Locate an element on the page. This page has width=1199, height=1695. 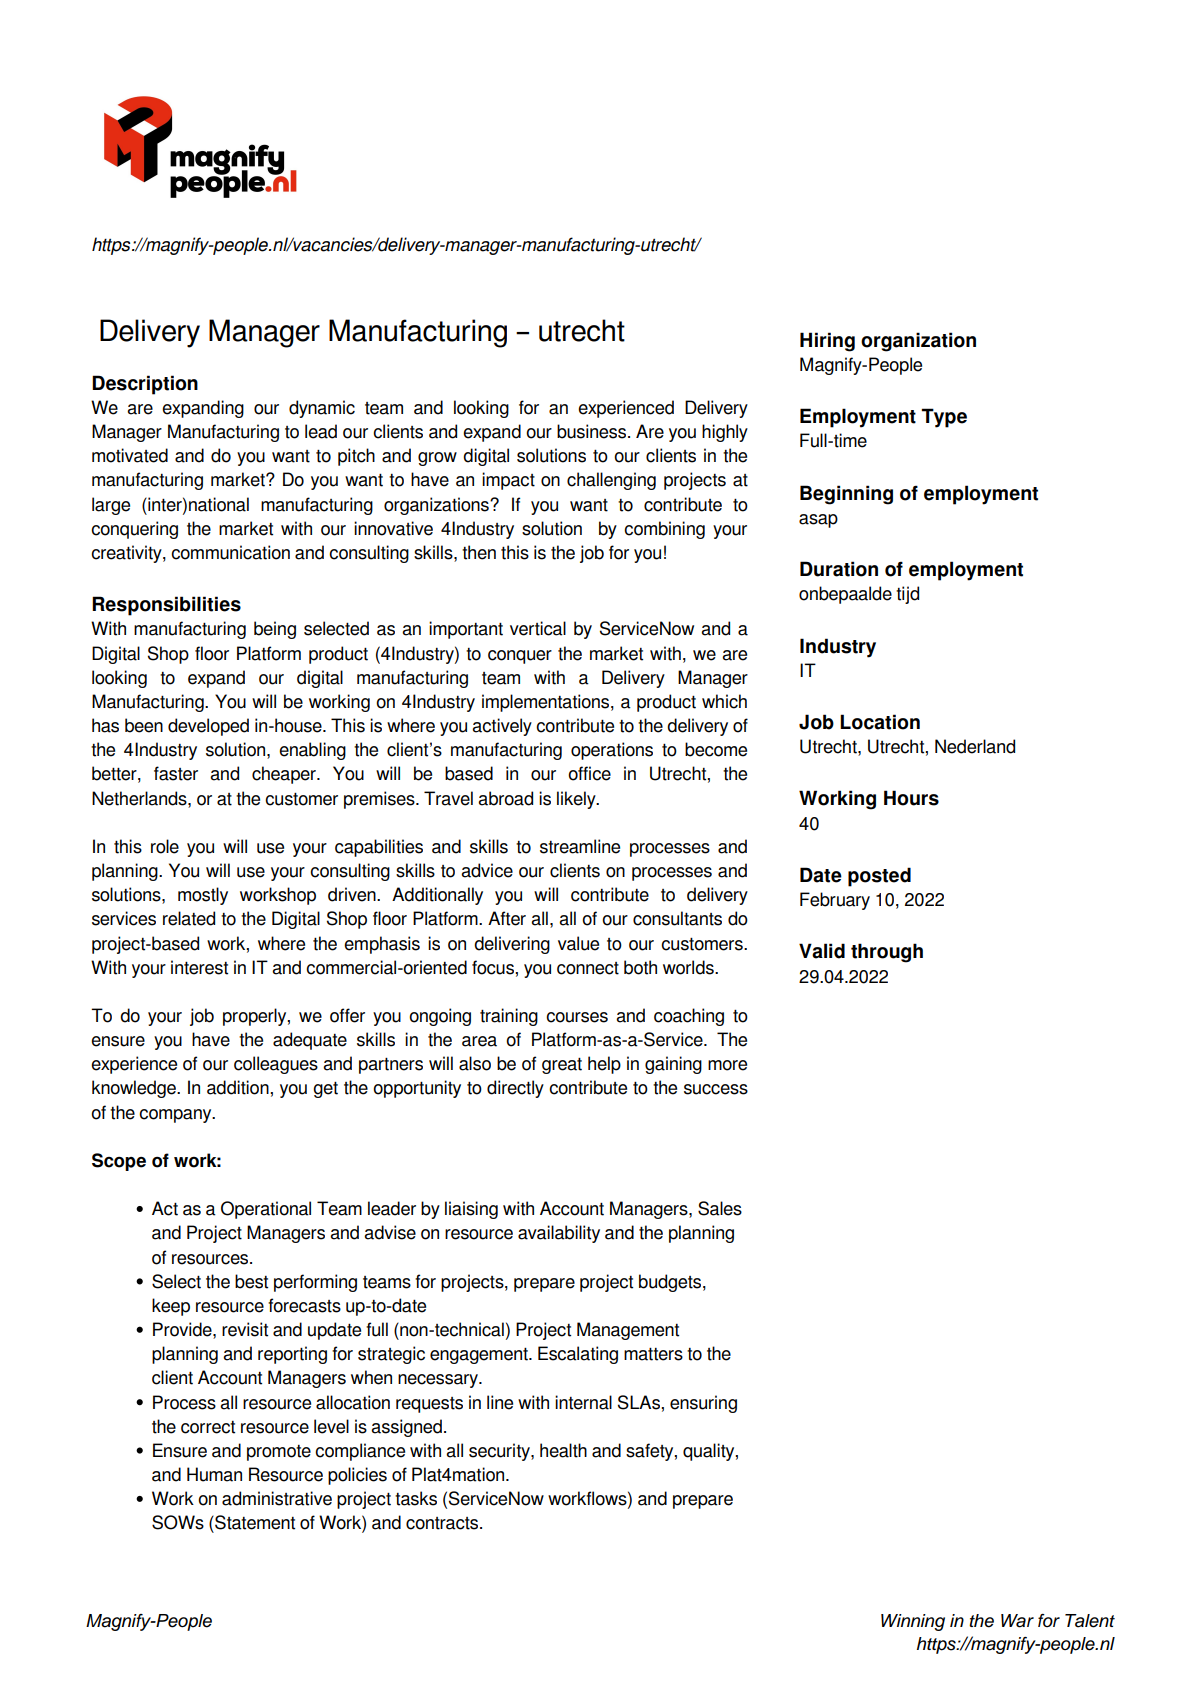
Sales is located at coordinates (720, 1208).
